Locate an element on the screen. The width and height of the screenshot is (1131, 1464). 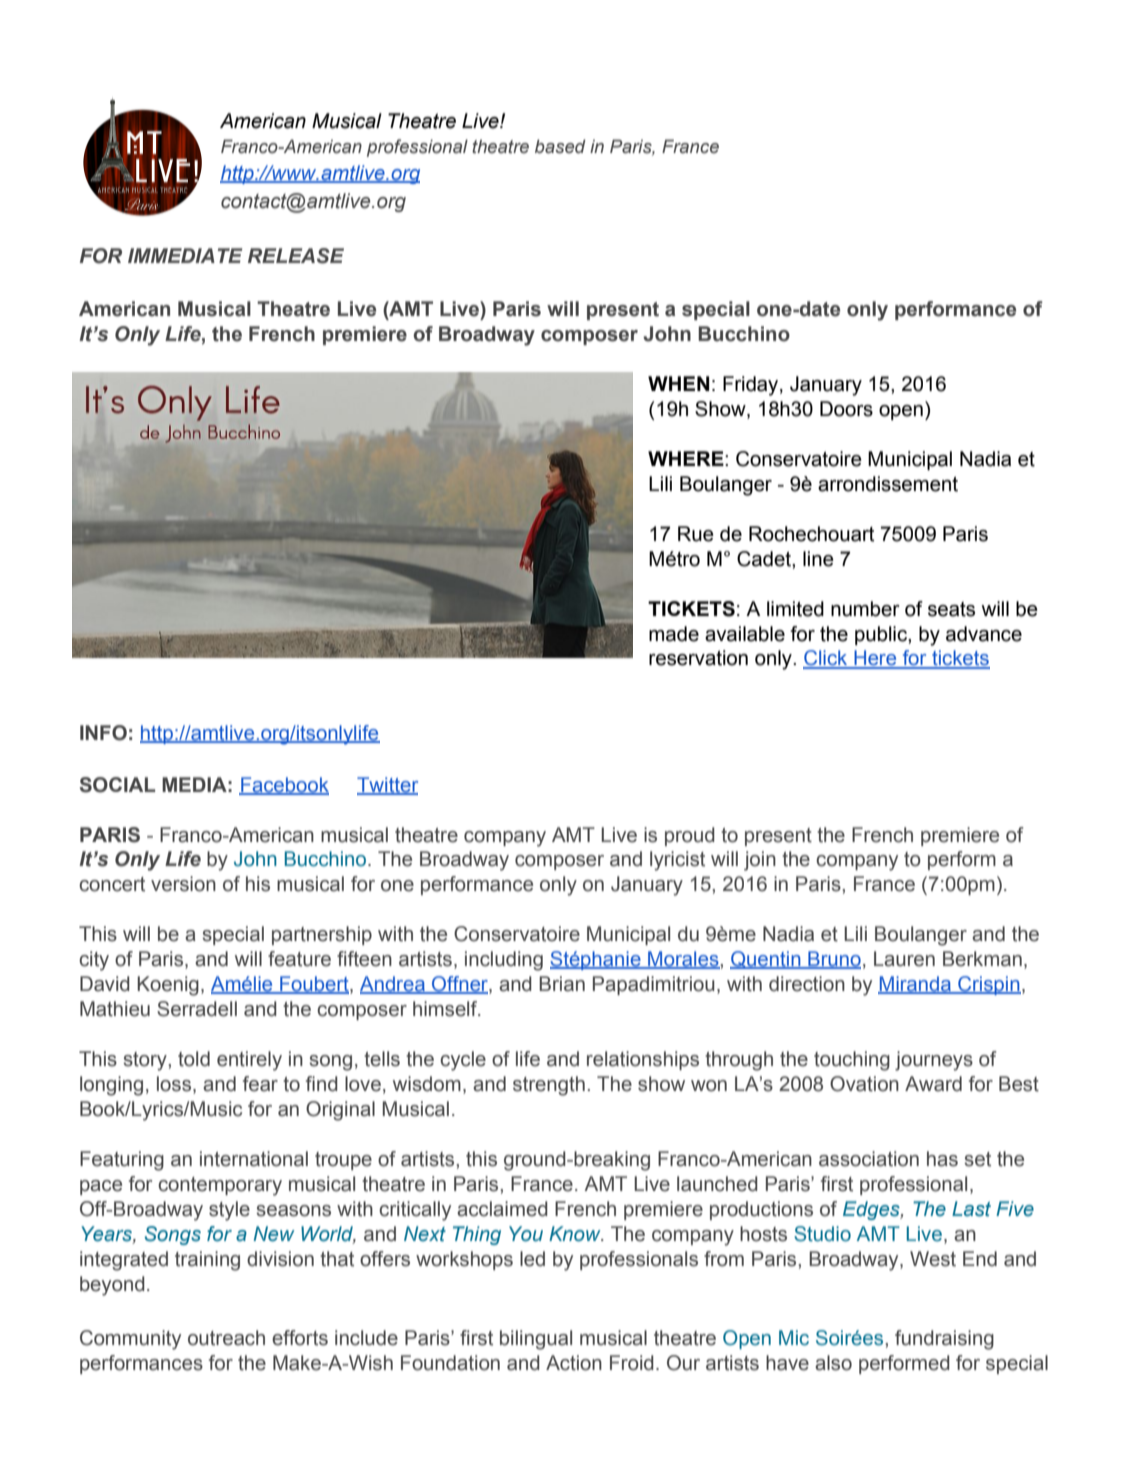
based is located at coordinates (560, 146).
